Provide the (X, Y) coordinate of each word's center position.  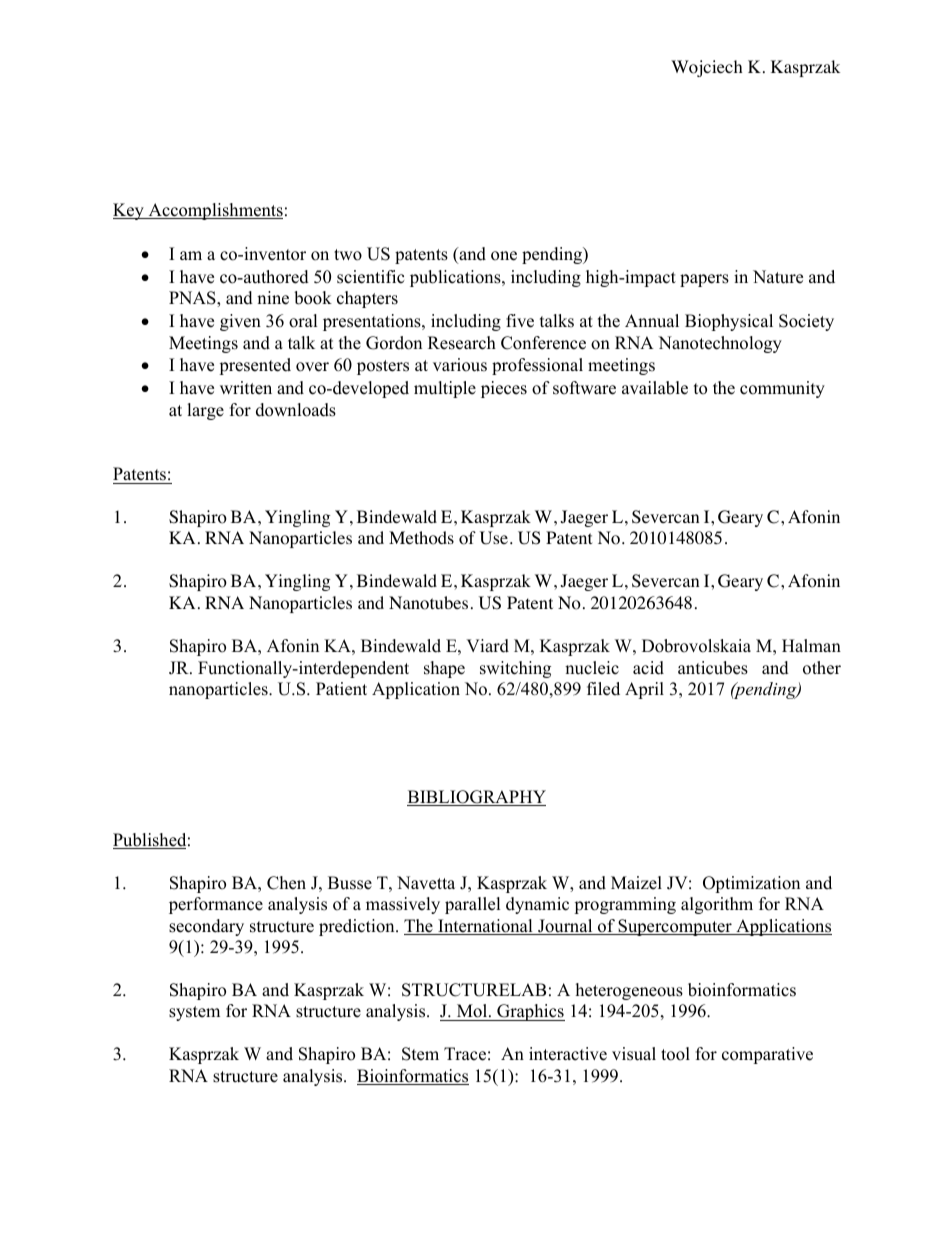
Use (494, 538)
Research (462, 343)
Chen (286, 883)
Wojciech (707, 68)
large (205, 411)
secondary (206, 927)
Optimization (751, 884)
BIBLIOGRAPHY (476, 798)
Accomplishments (214, 211)
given (240, 322)
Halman (811, 645)
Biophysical (729, 322)
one (504, 256)
